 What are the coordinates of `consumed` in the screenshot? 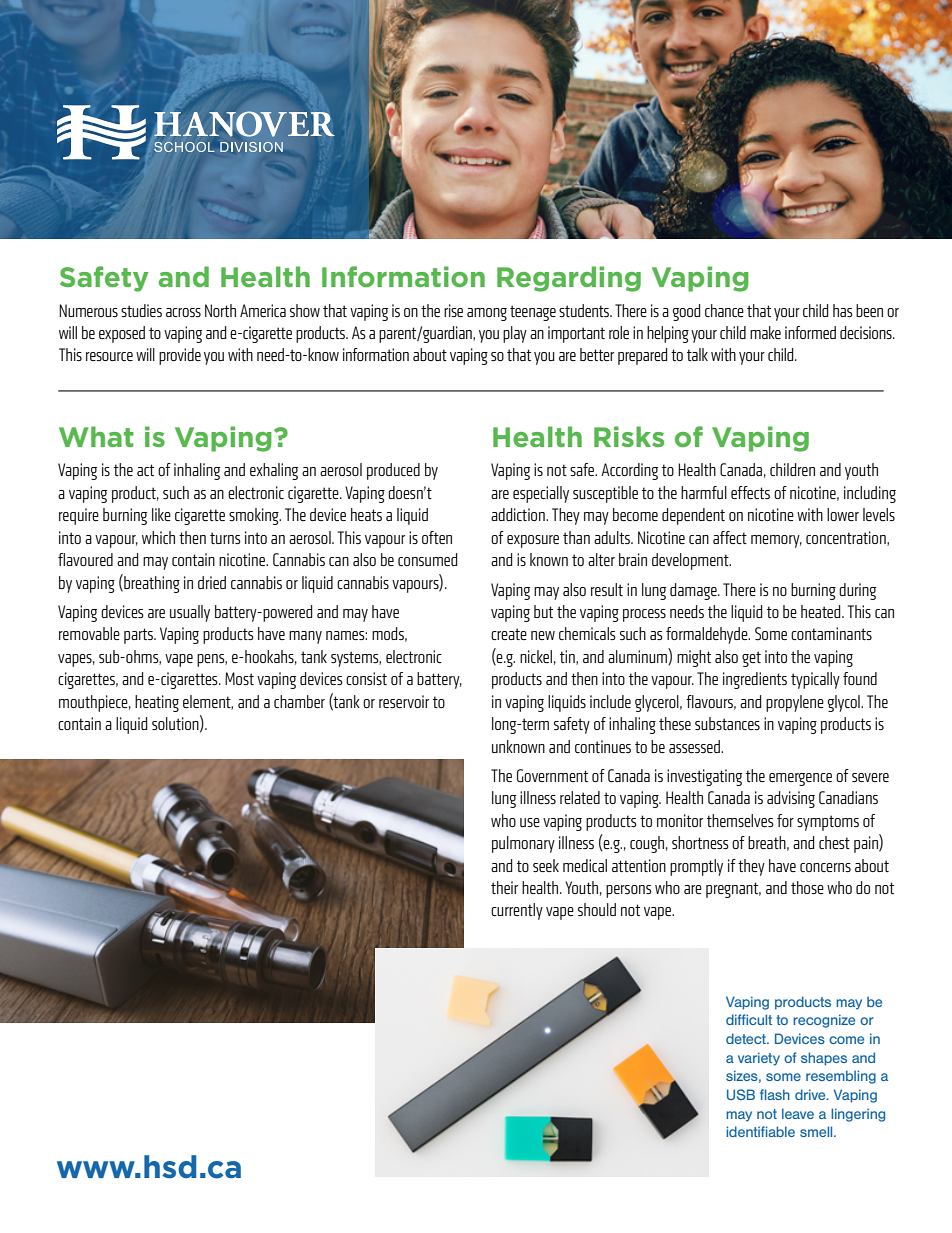 It's located at (428, 559).
